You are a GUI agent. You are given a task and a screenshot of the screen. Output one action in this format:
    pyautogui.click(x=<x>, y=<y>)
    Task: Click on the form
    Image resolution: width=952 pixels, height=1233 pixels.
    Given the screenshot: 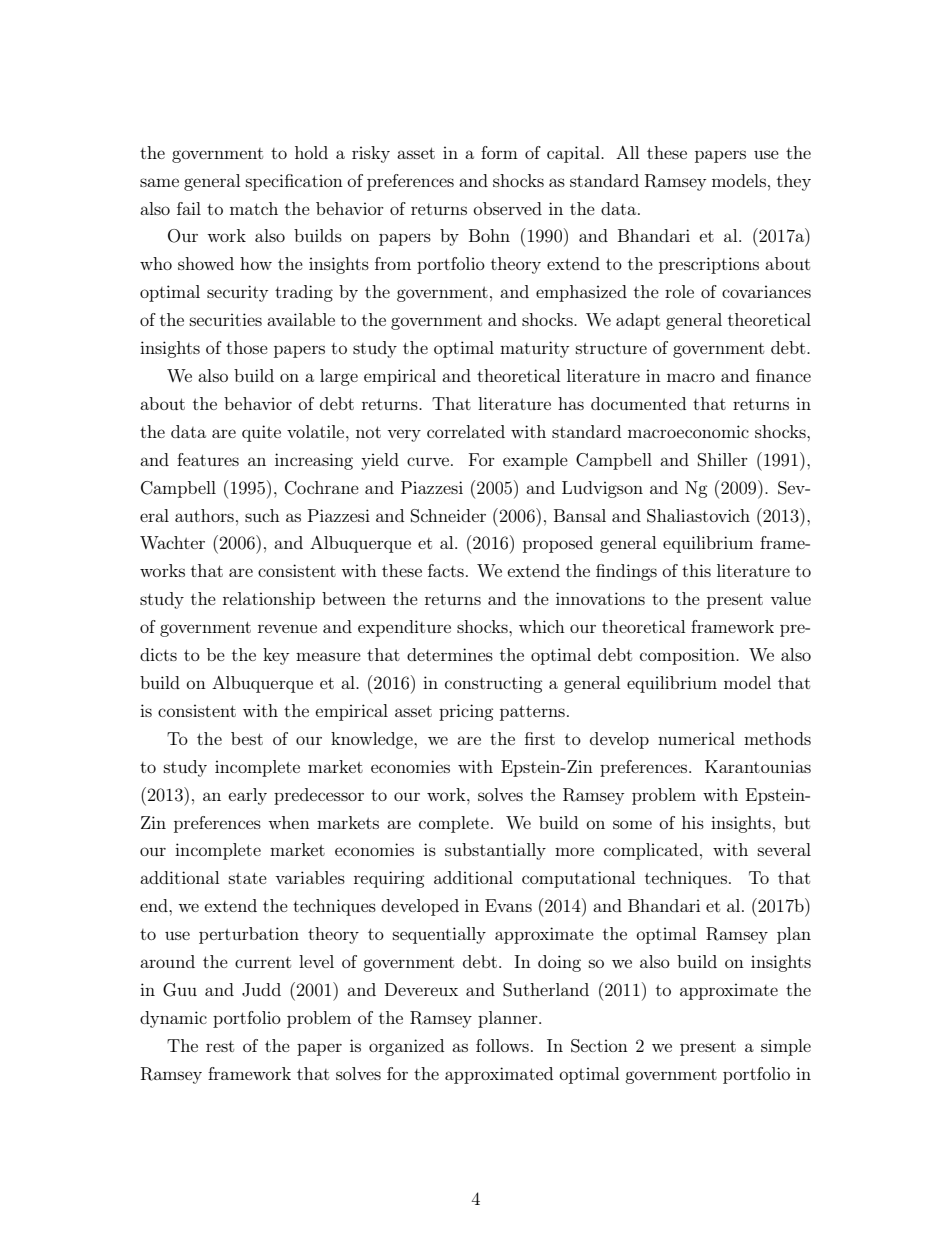 What is the action you would take?
    pyautogui.click(x=499, y=152)
